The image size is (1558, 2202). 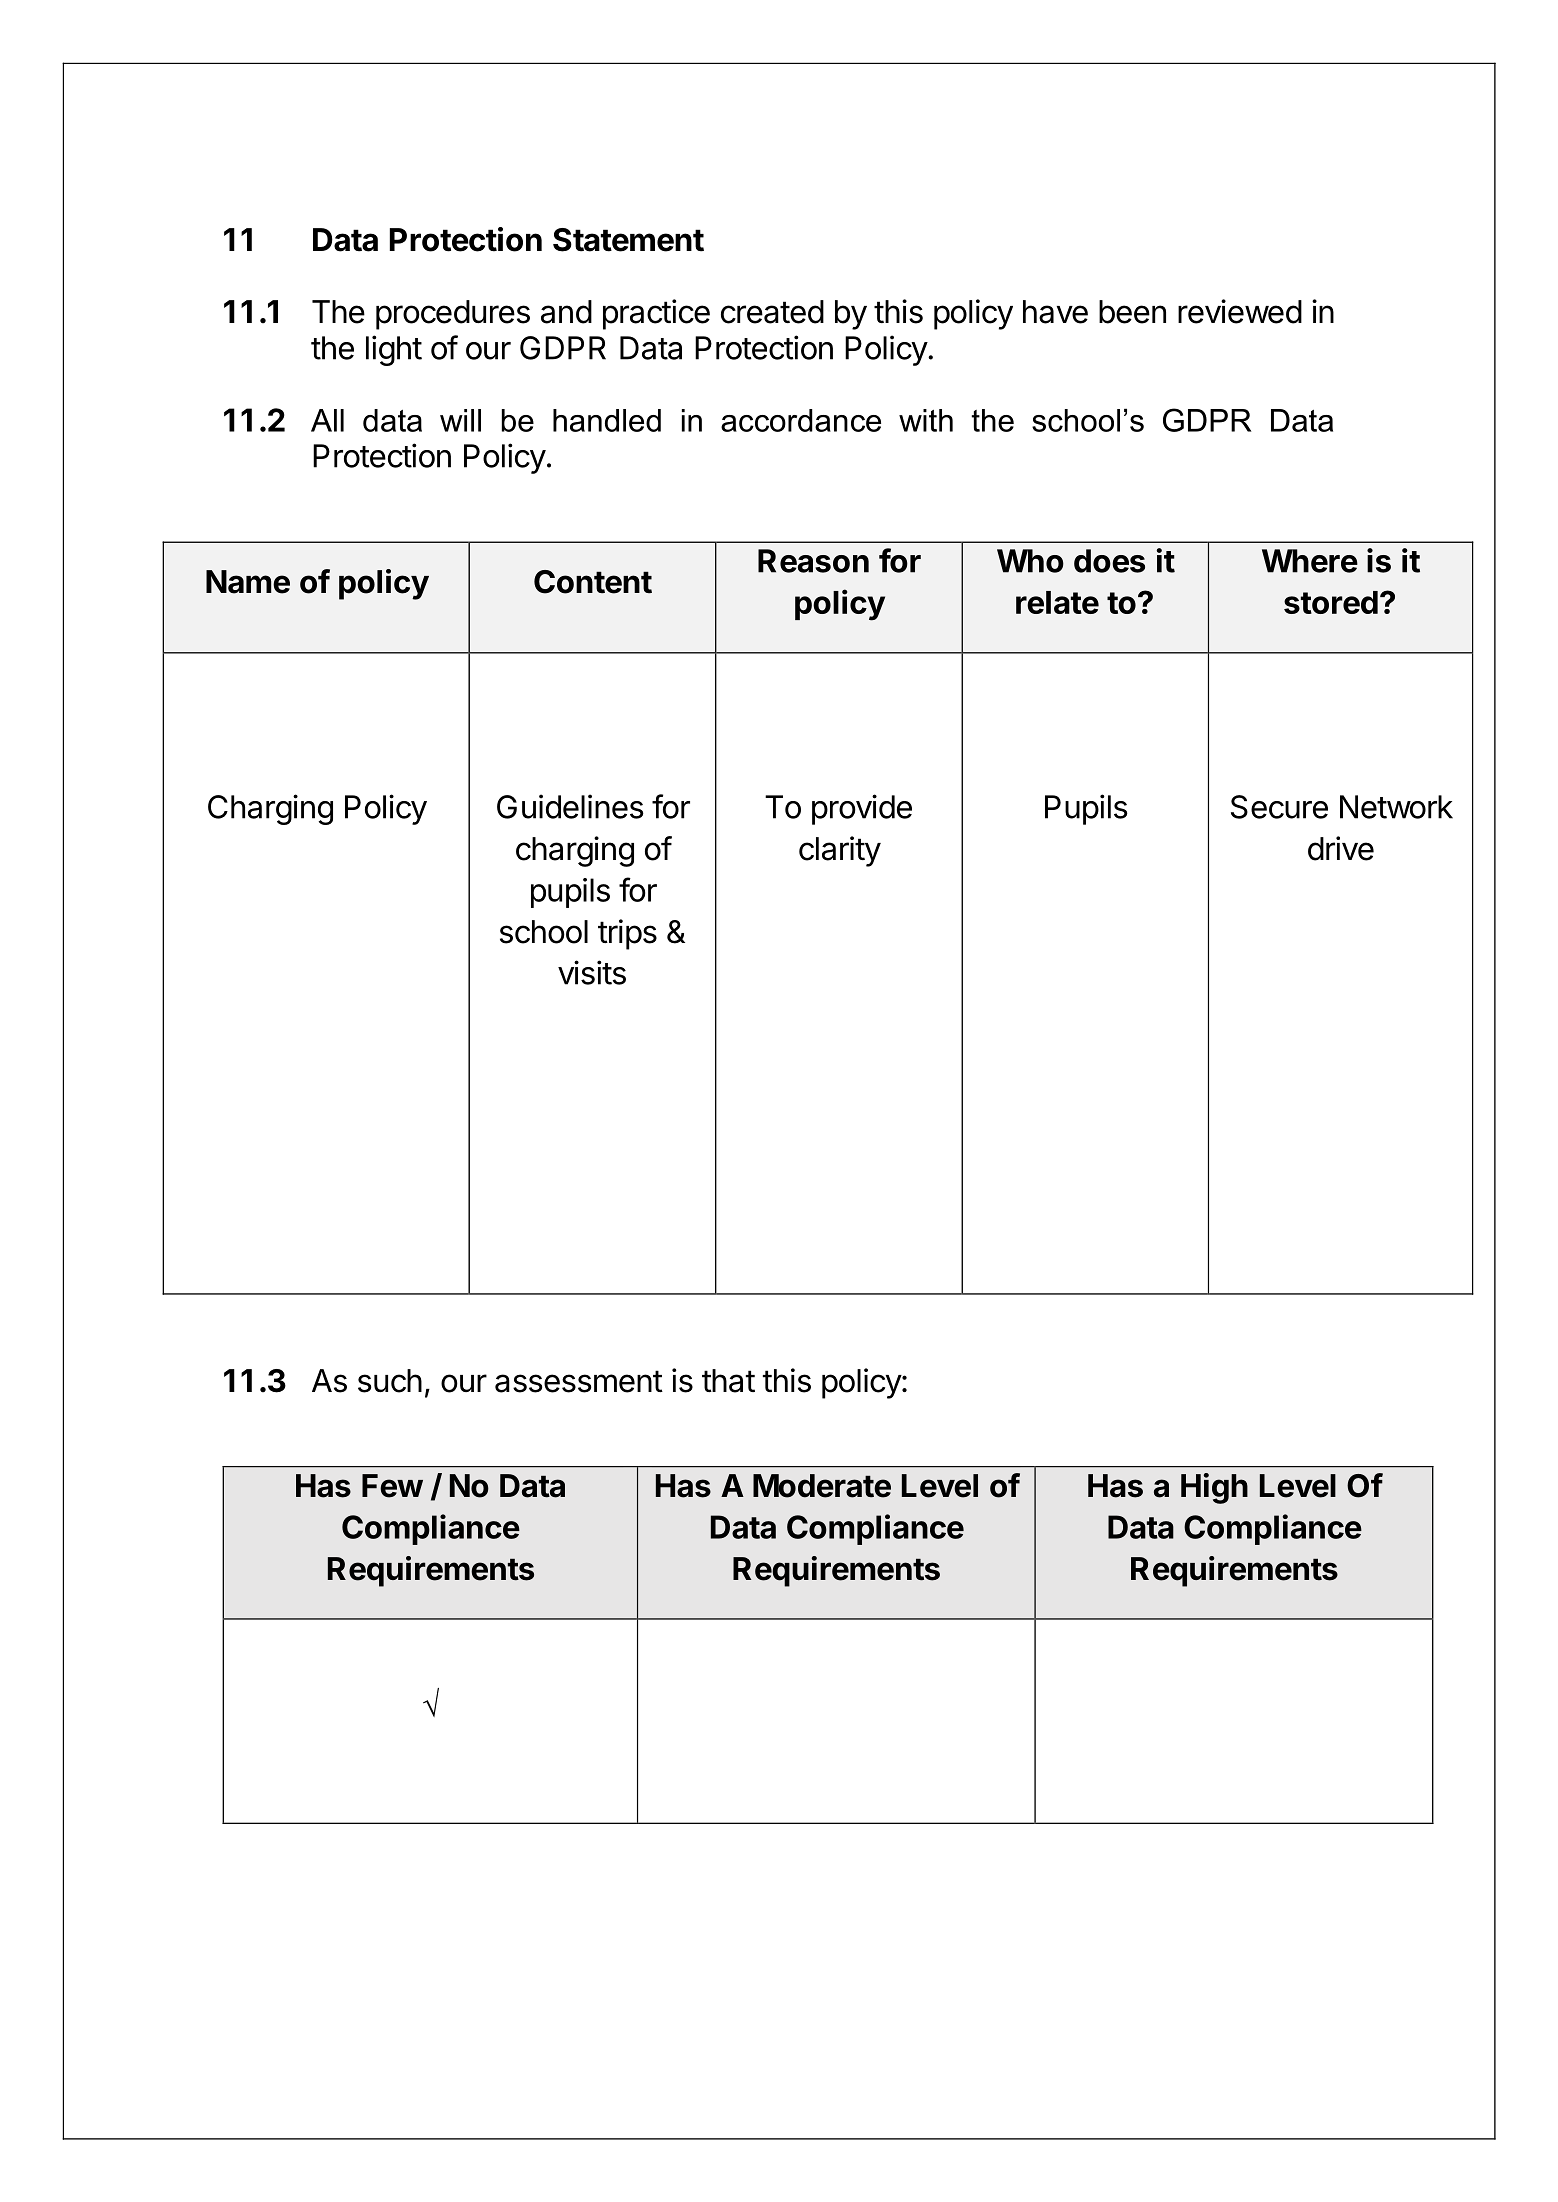 What do you see at coordinates (1331, 602) in the image?
I see `stored` at bounding box center [1331, 602].
